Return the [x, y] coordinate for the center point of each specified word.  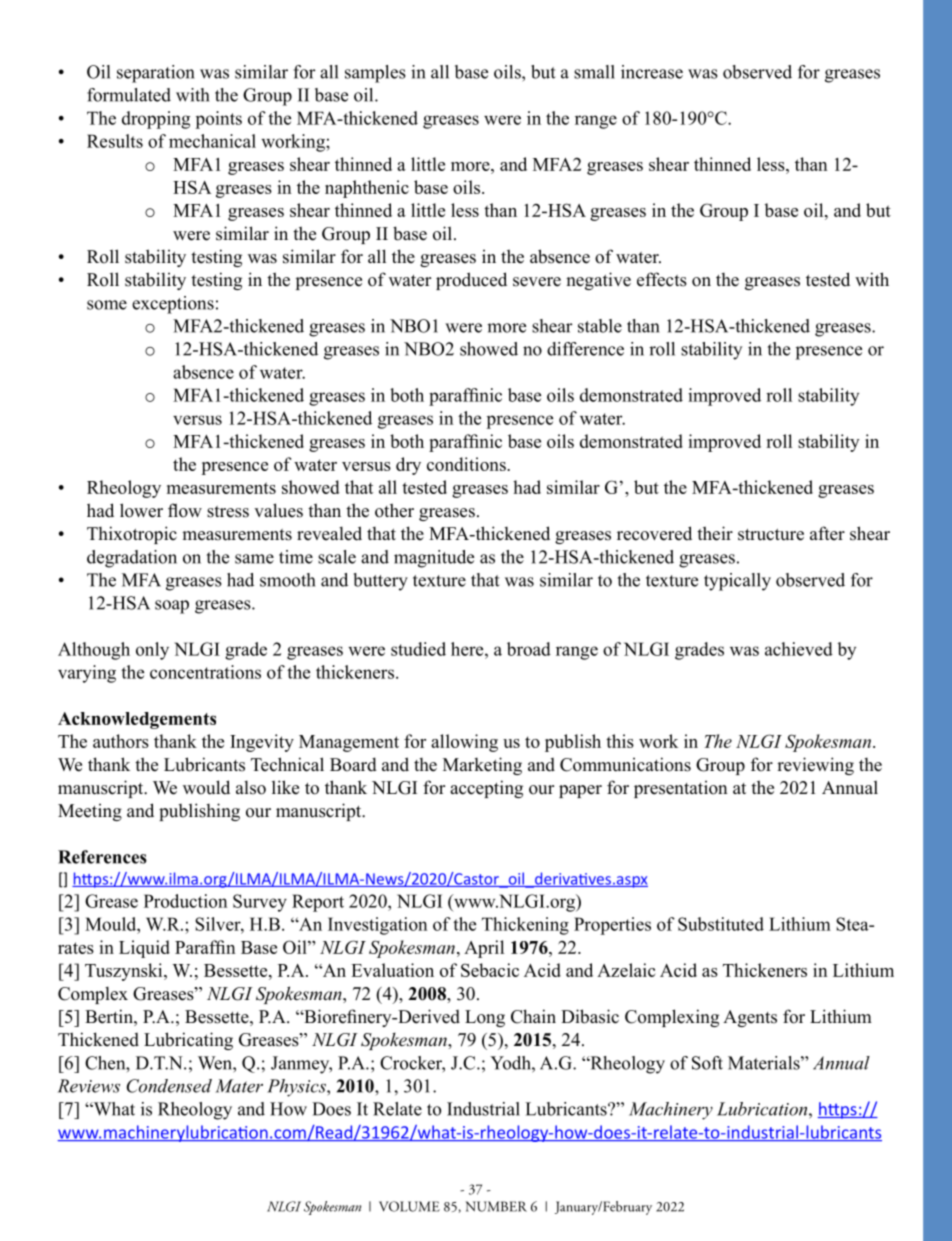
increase [652, 72]
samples [375, 74]
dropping [156, 120]
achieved [799, 649]
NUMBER [496, 1206]
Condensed [169, 1086]
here [468, 649]
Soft [707, 1063]
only [152, 651]
